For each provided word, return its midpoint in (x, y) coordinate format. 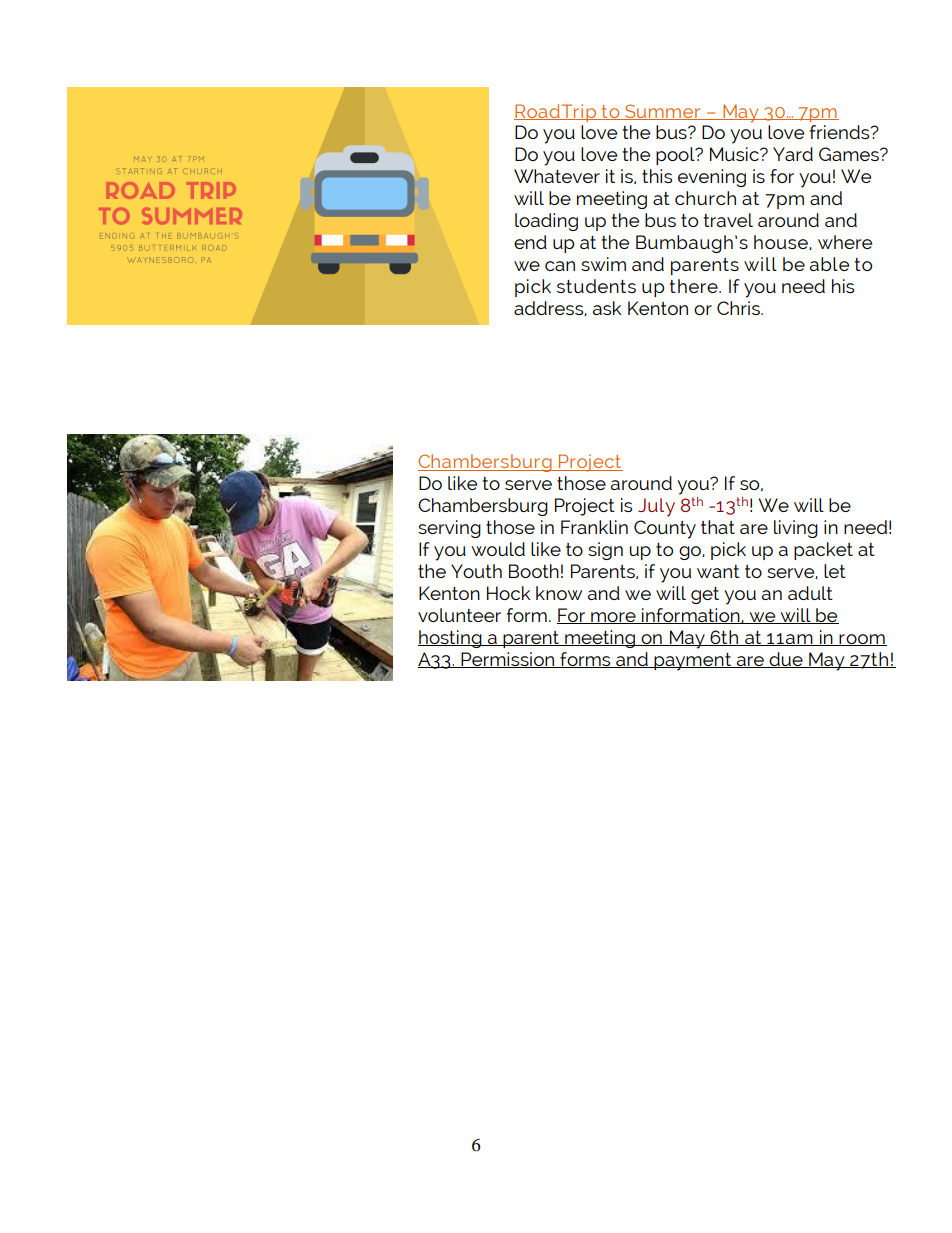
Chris (739, 308)
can (560, 266)
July (656, 507)
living (796, 529)
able (829, 264)
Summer (663, 112)
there (695, 286)
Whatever (557, 176)
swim (603, 264)
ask (607, 308)
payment (693, 662)
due (786, 660)
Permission (508, 660)
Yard (793, 154)
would (498, 549)
